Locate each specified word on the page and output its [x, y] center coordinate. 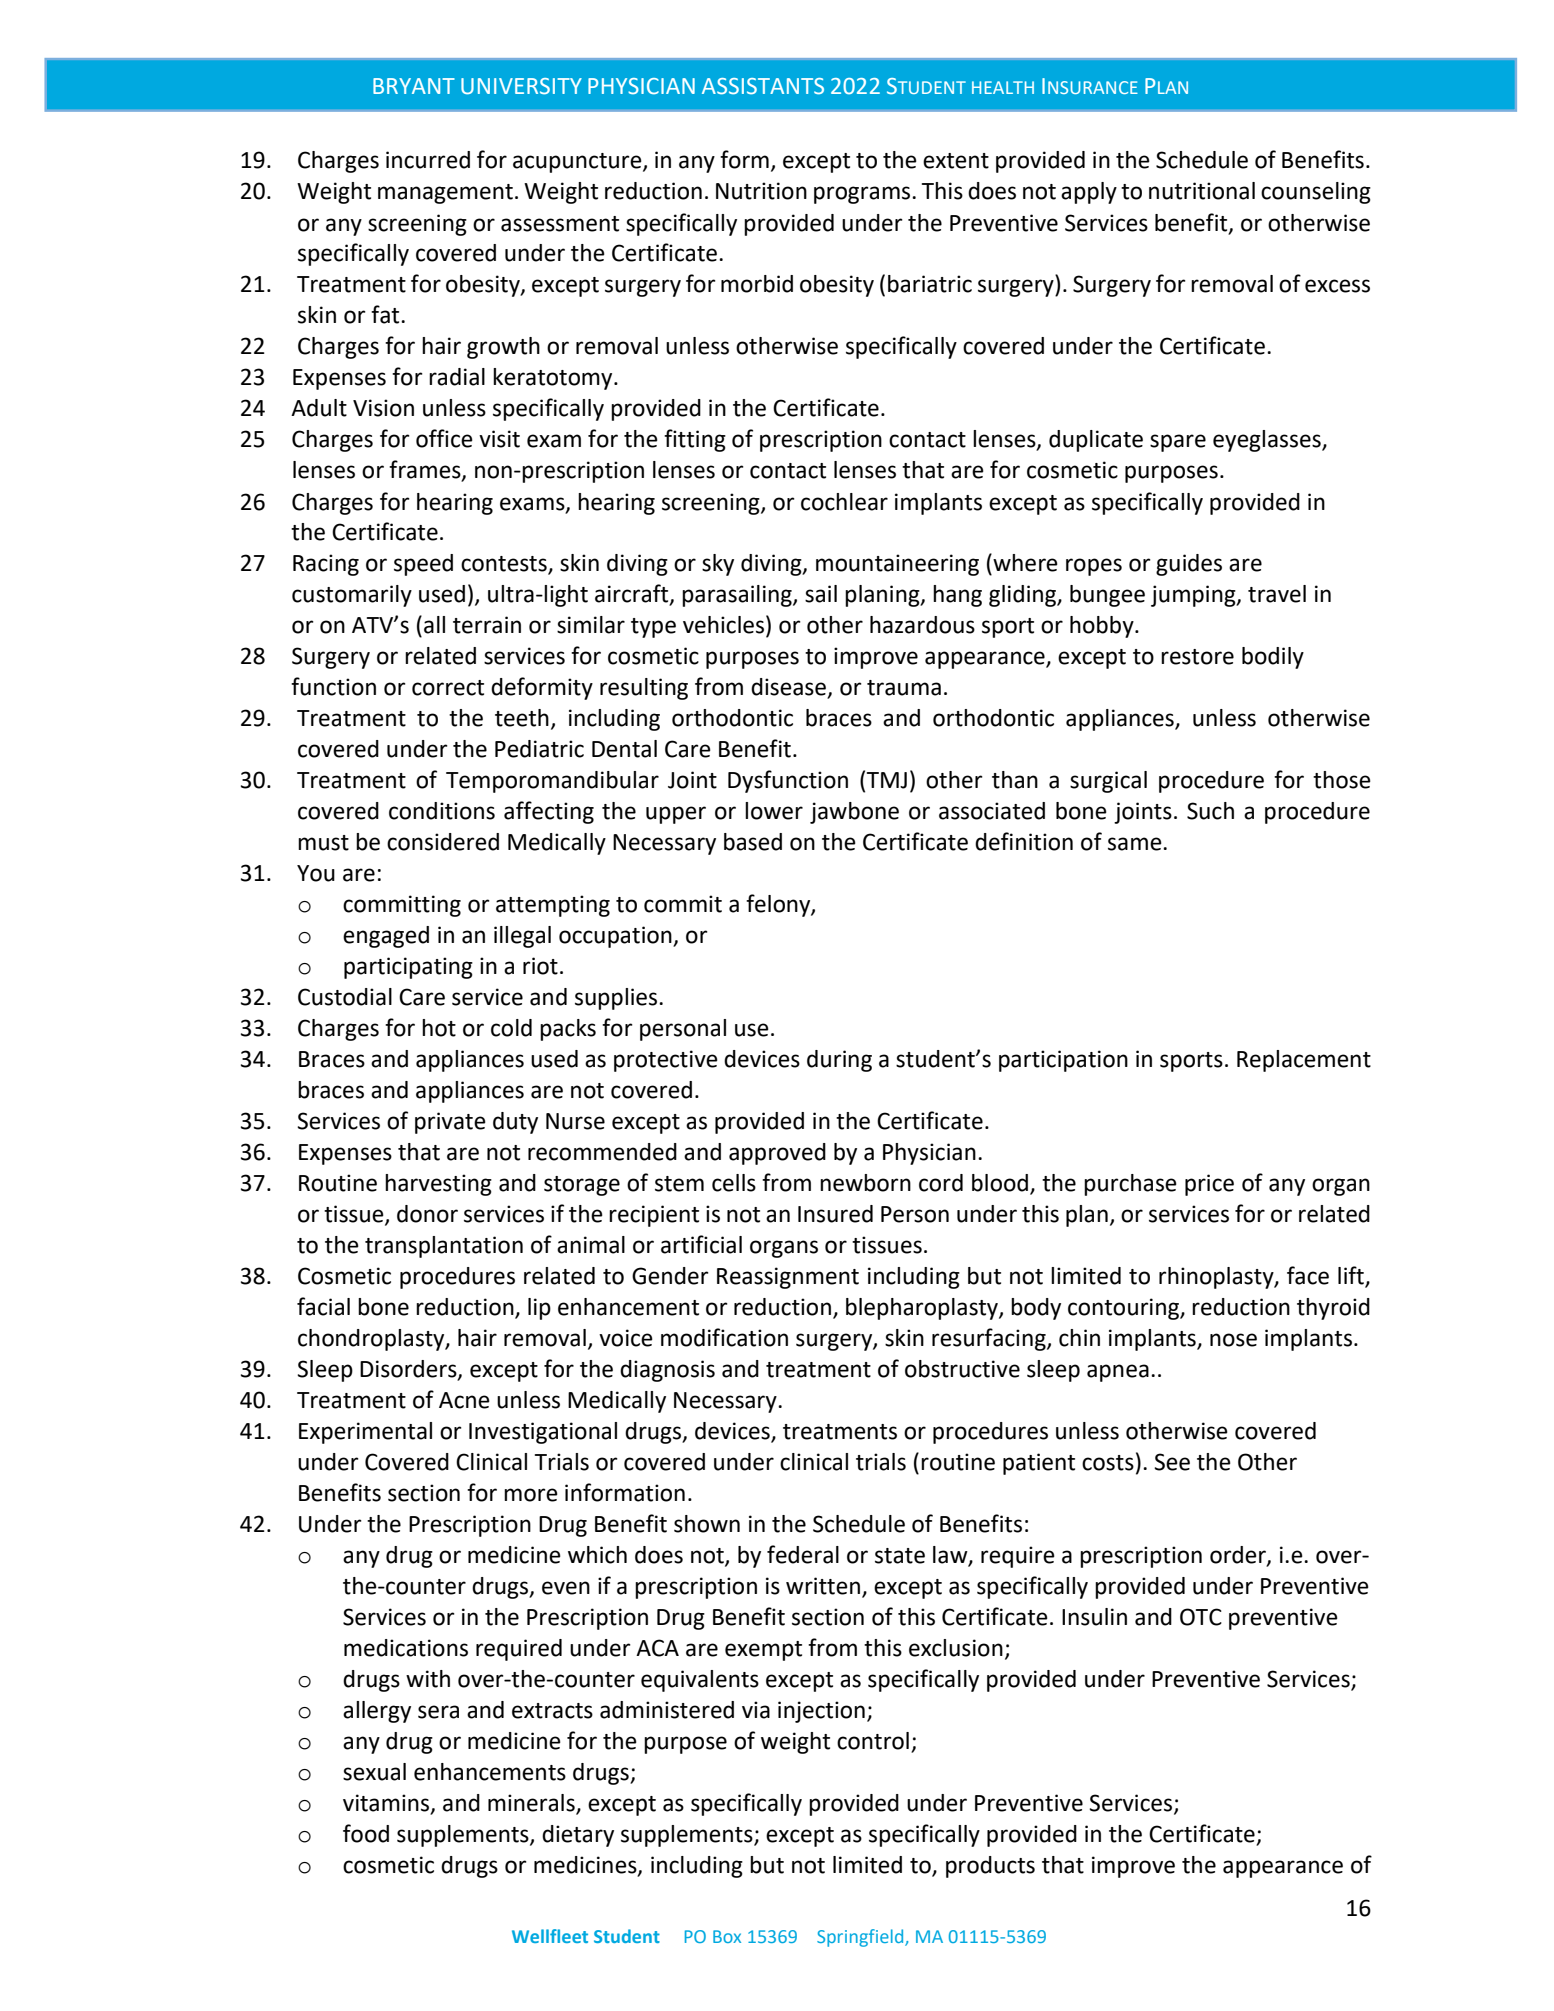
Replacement [1304, 1061]
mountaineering [897, 565]
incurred [428, 160]
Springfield [861, 1938]
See [1172, 1462]
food [366, 1833]
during [839, 1061]
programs [863, 195]
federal [803, 1554]
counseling [1316, 193]
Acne [464, 1400]
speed [423, 565]
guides [1189, 565]
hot [439, 1028]
